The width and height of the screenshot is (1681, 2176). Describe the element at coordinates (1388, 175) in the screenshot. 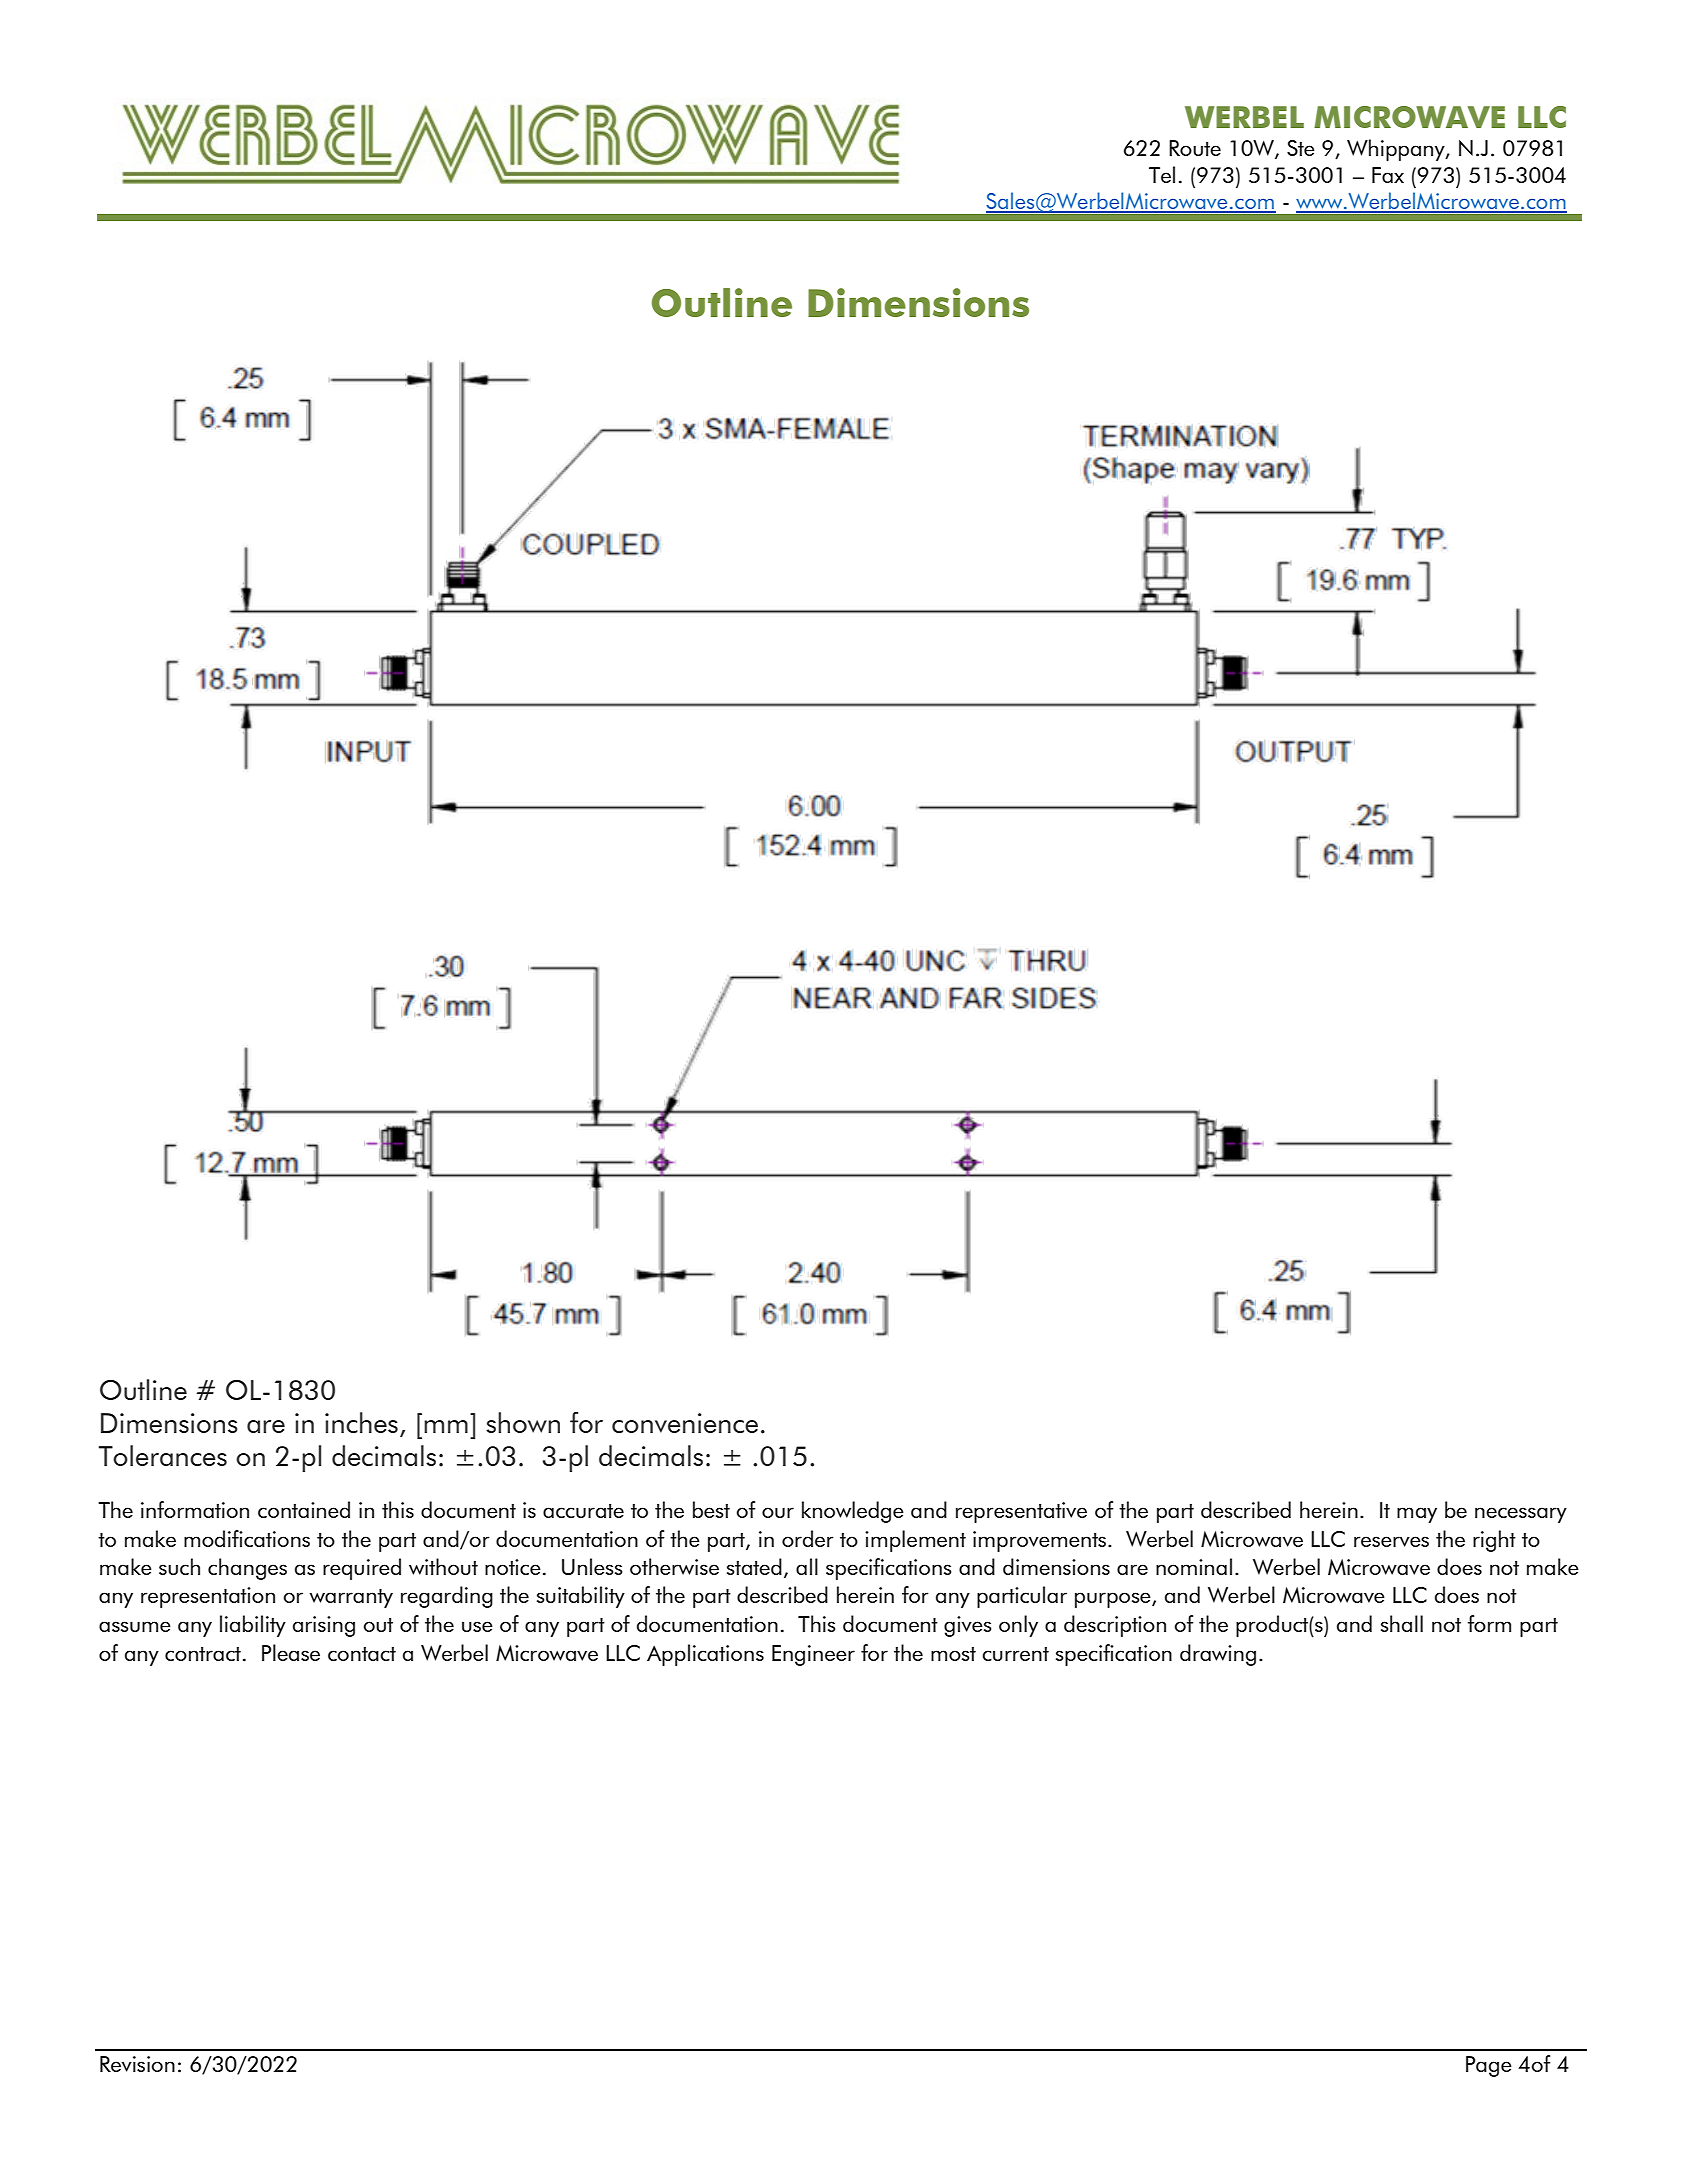

I see `Fax` at that location.
